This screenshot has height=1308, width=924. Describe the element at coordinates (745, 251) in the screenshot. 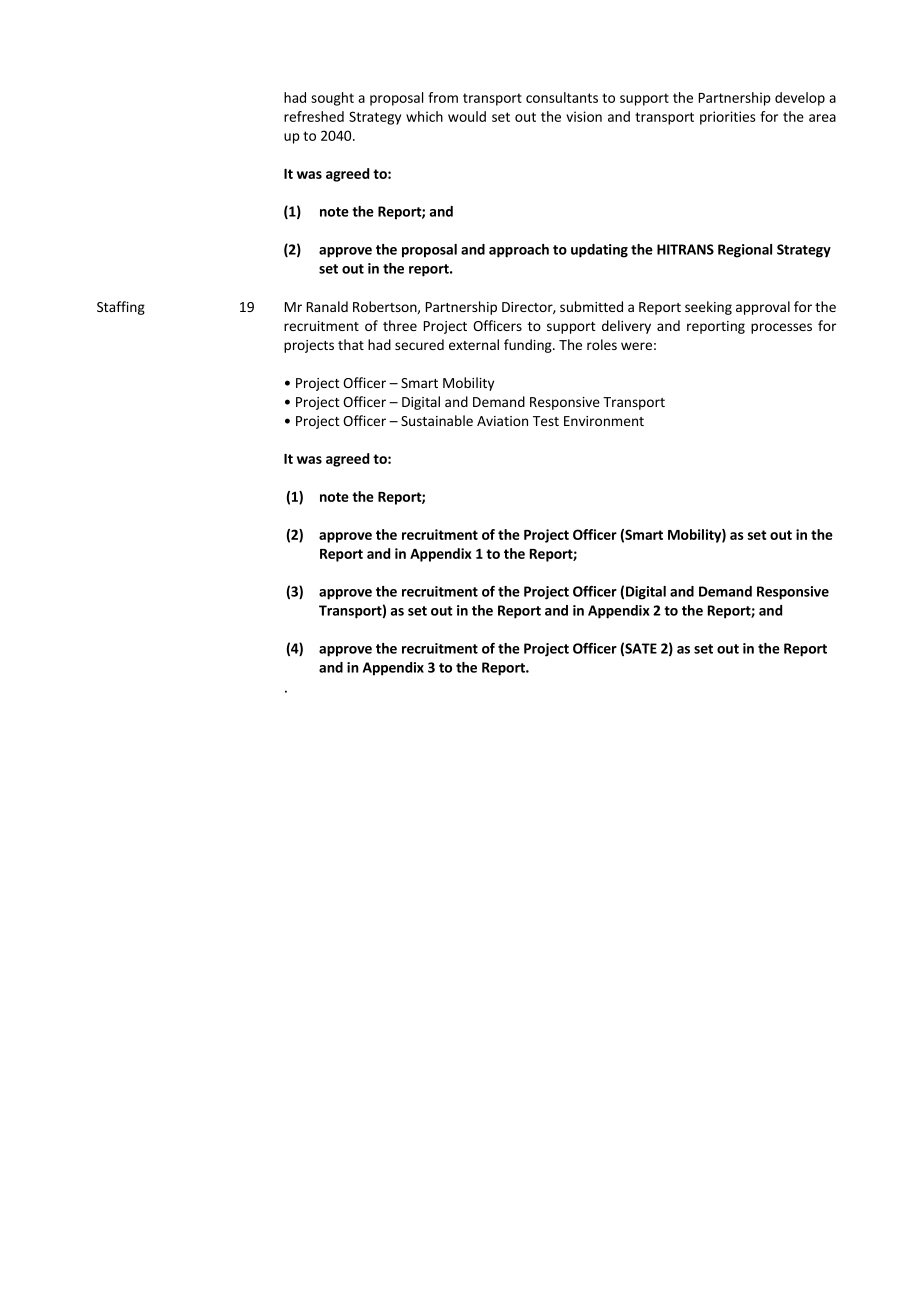

I see `Regional` at that location.
